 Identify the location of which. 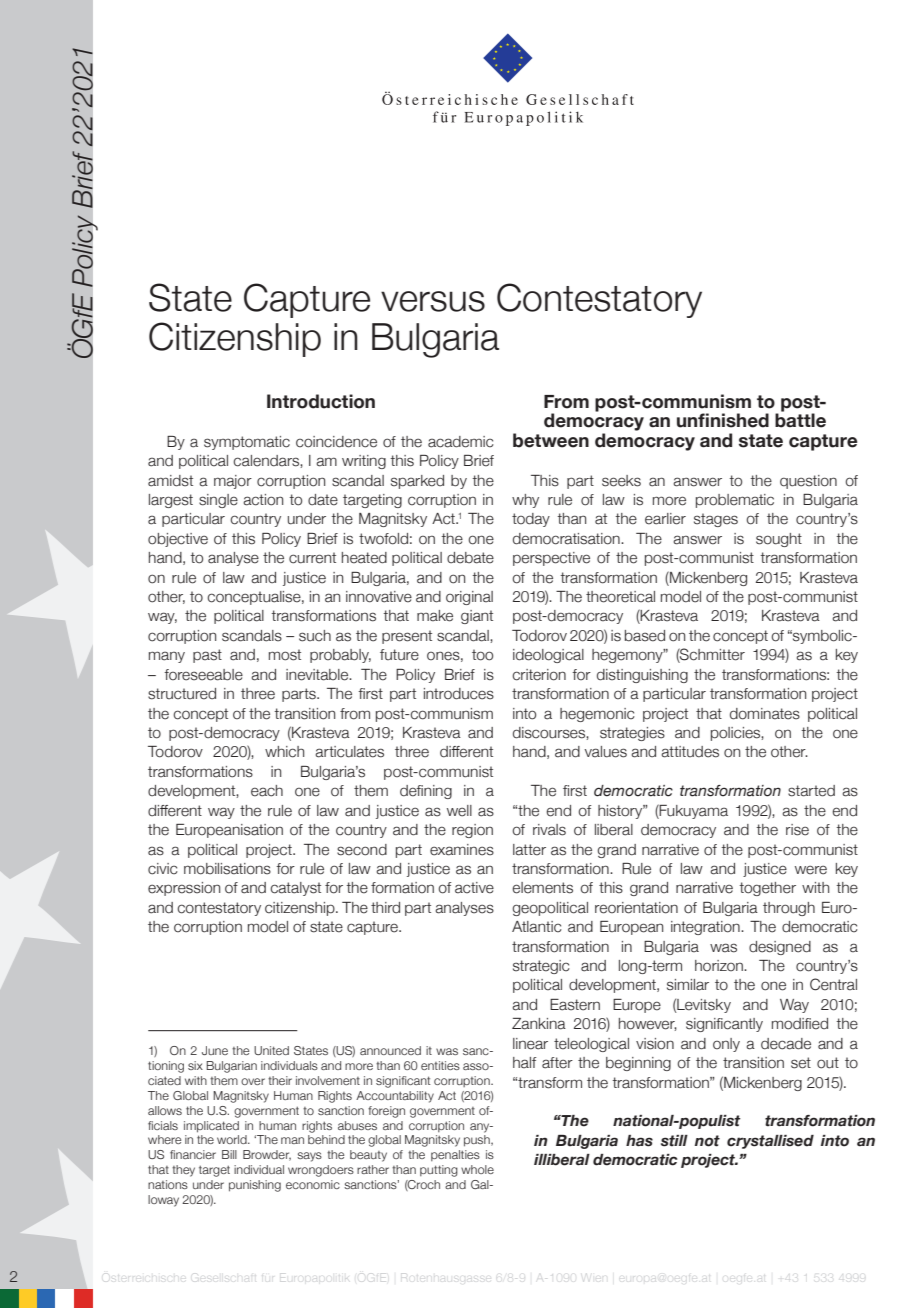
(284, 752).
